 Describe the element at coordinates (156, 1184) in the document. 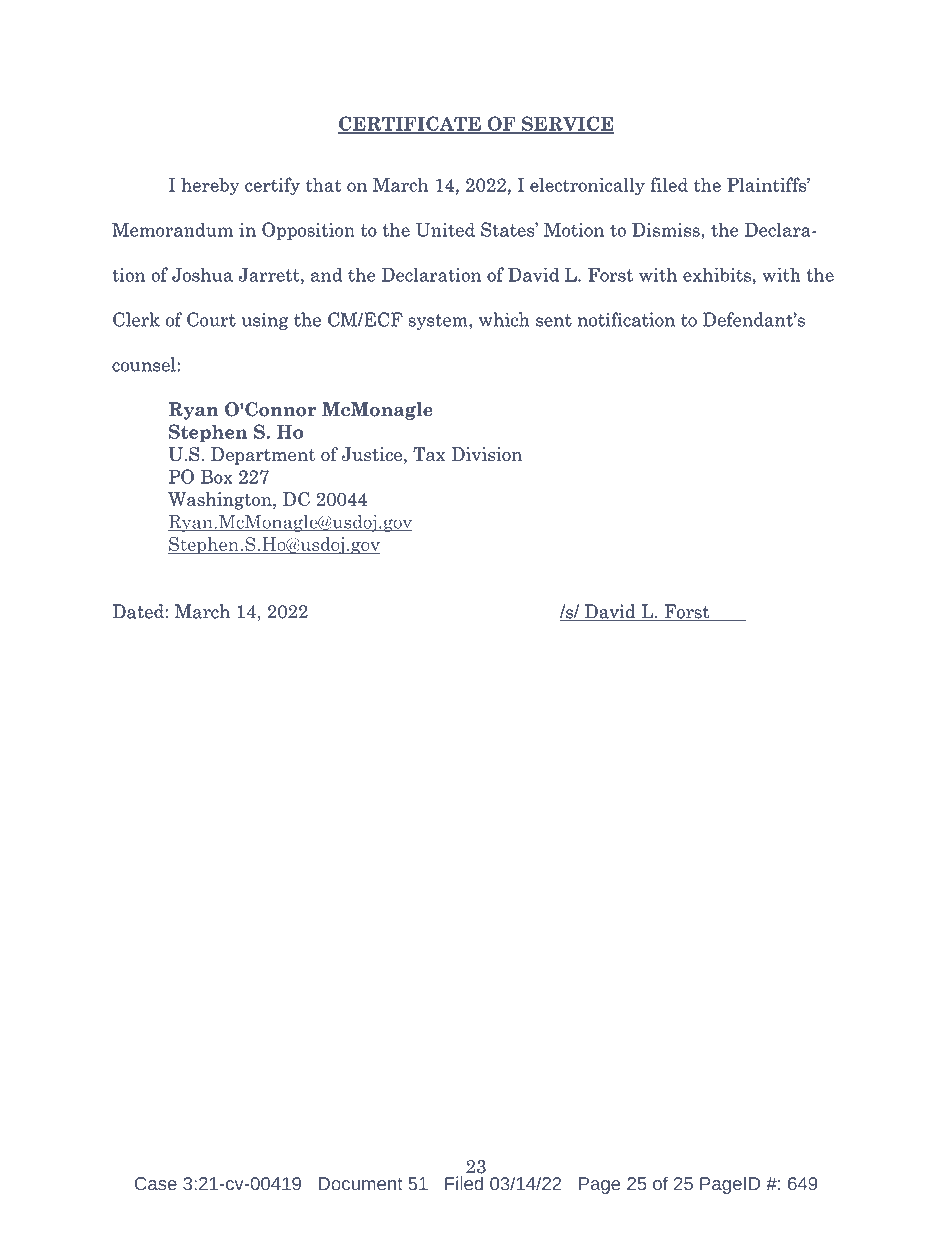

I see `Case` at that location.
